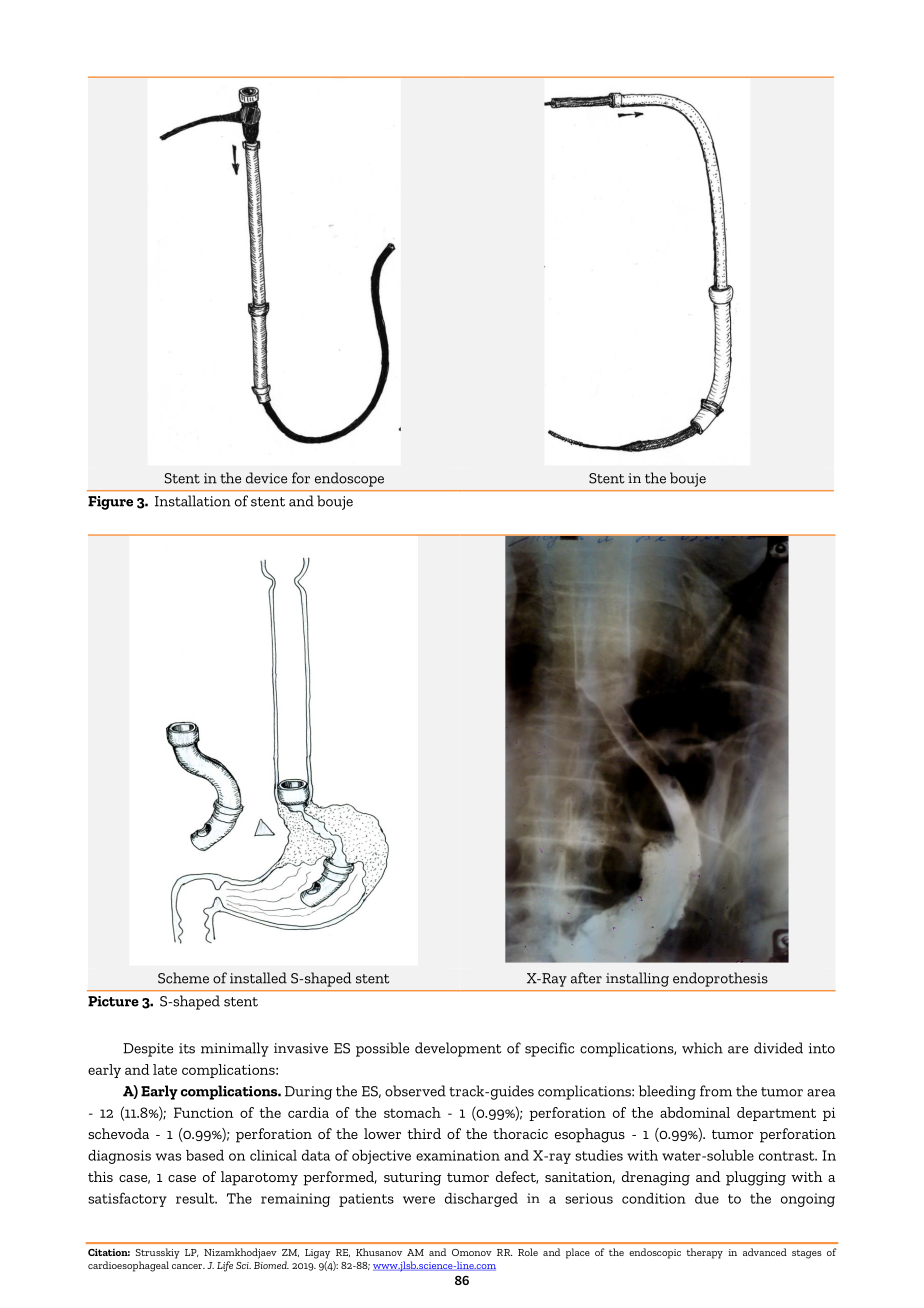  What do you see at coordinates (349, 479) in the screenshot?
I see `endoscope` at bounding box center [349, 479].
